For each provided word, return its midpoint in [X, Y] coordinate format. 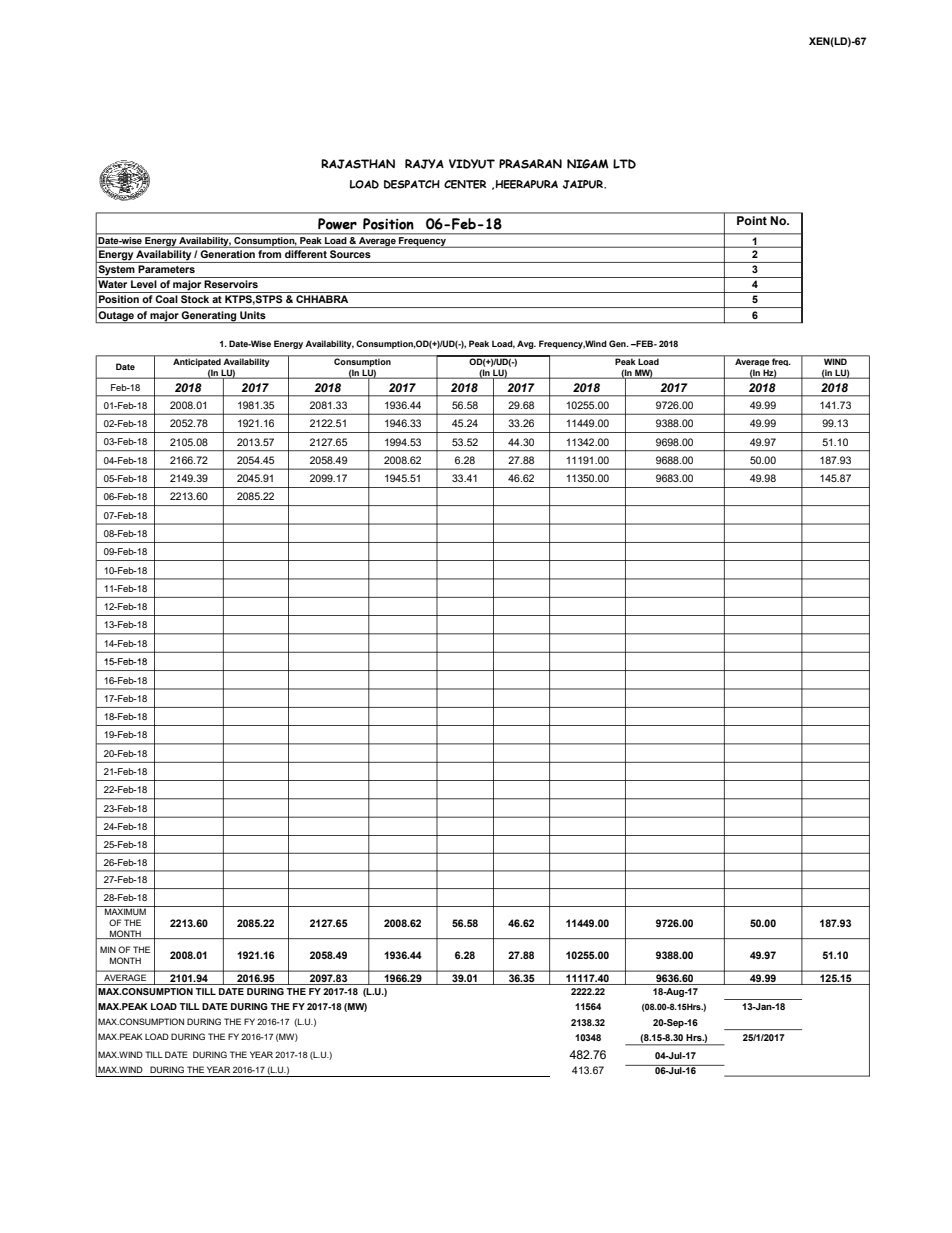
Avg [526, 344]
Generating [209, 317]
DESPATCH [412, 184]
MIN [108, 949]
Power [337, 224]
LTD [624, 164]
